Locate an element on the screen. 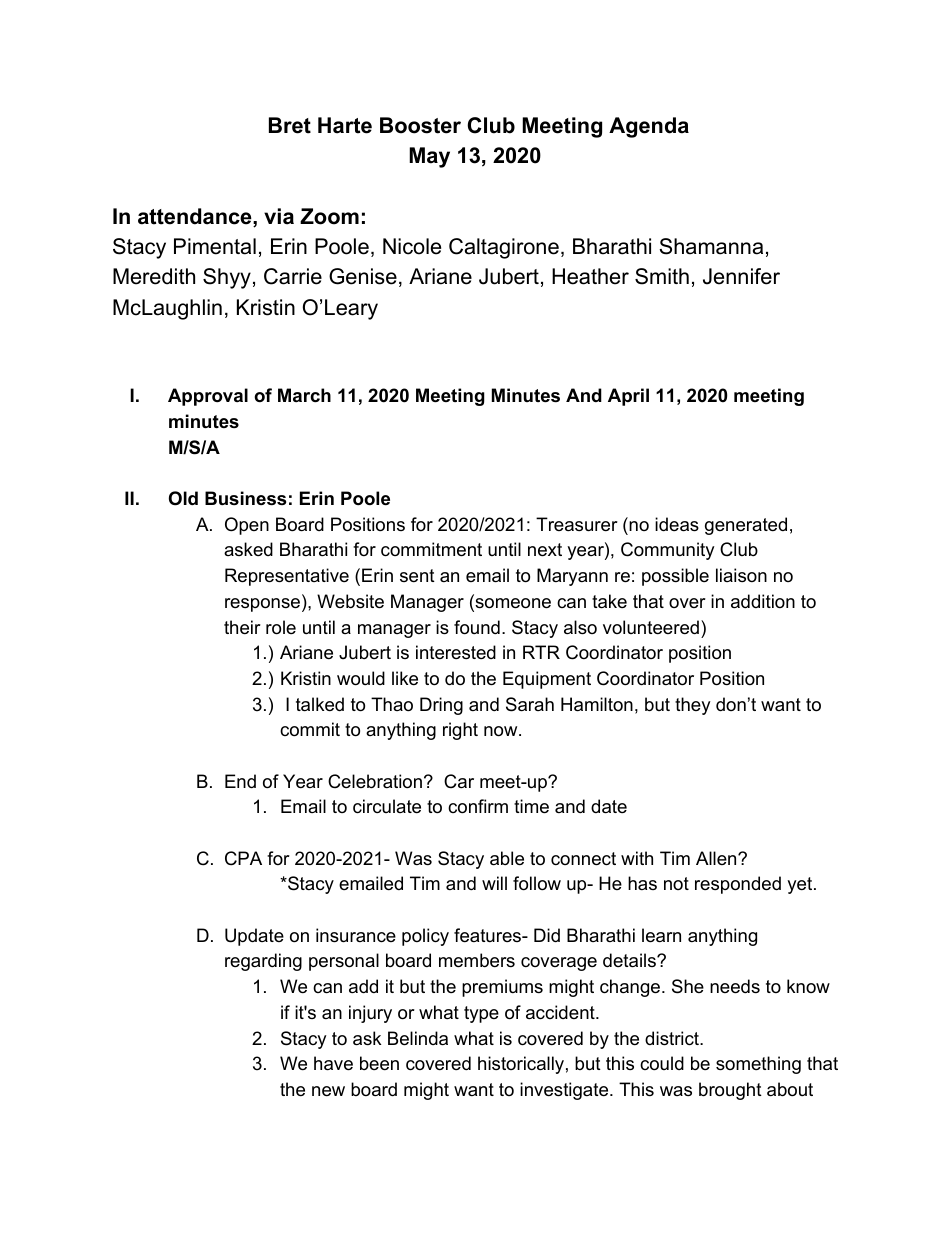  April is located at coordinates (628, 397).
